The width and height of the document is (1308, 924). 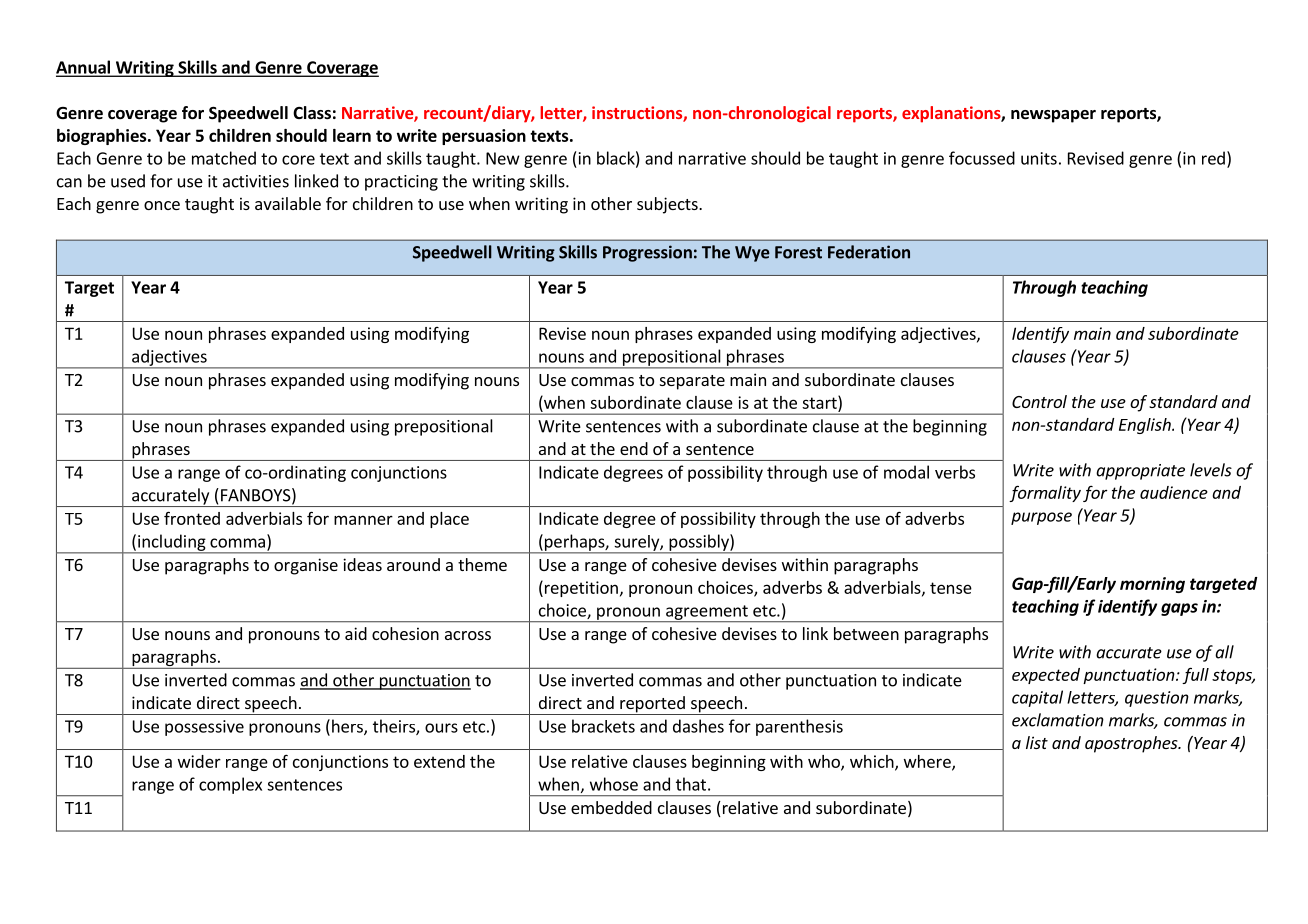 I want to click on fronted, so click(x=192, y=518).
